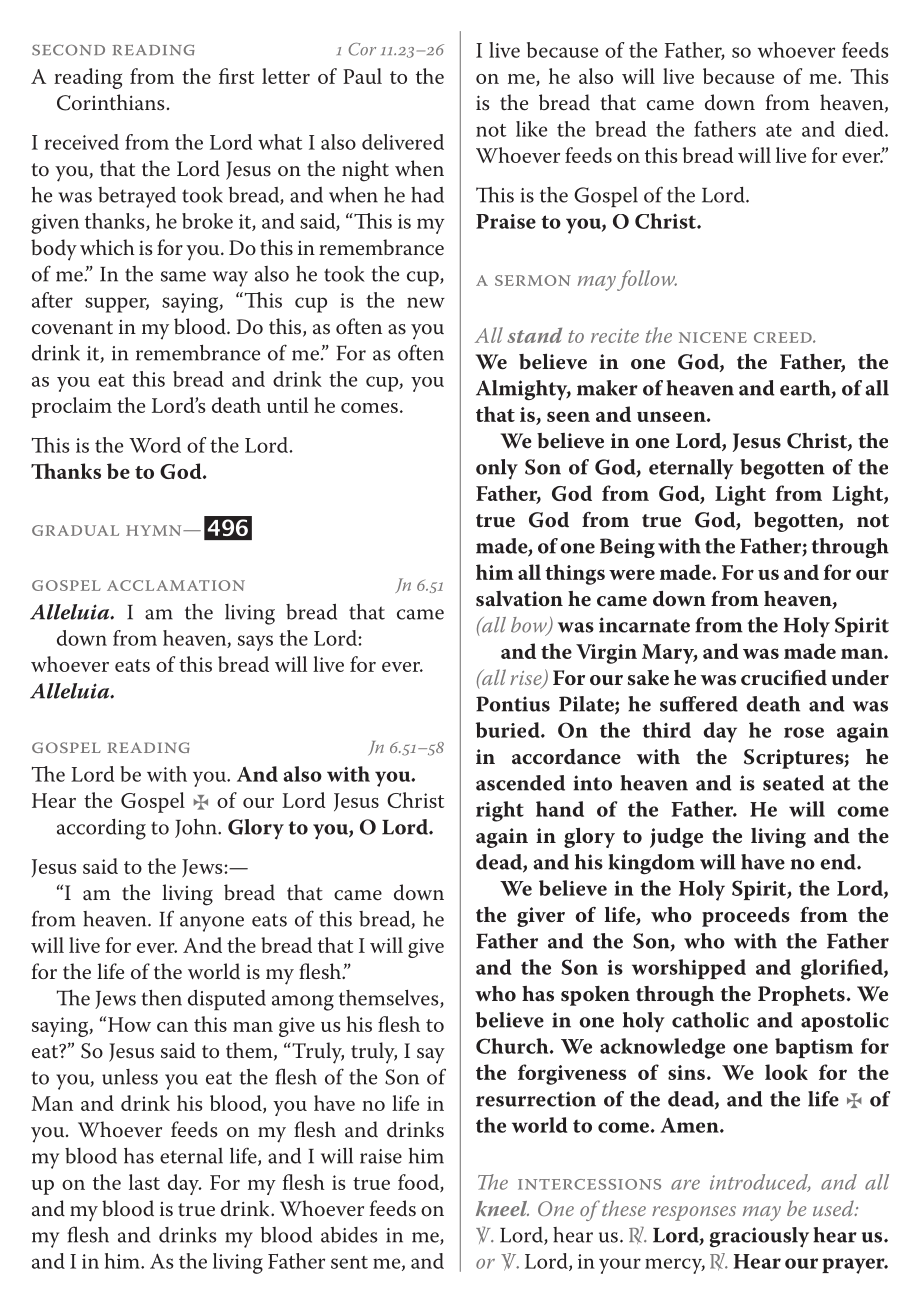 This screenshot has height=1306, width=920. Describe the element at coordinates (144, 1182) in the screenshot. I see `last` at that location.
